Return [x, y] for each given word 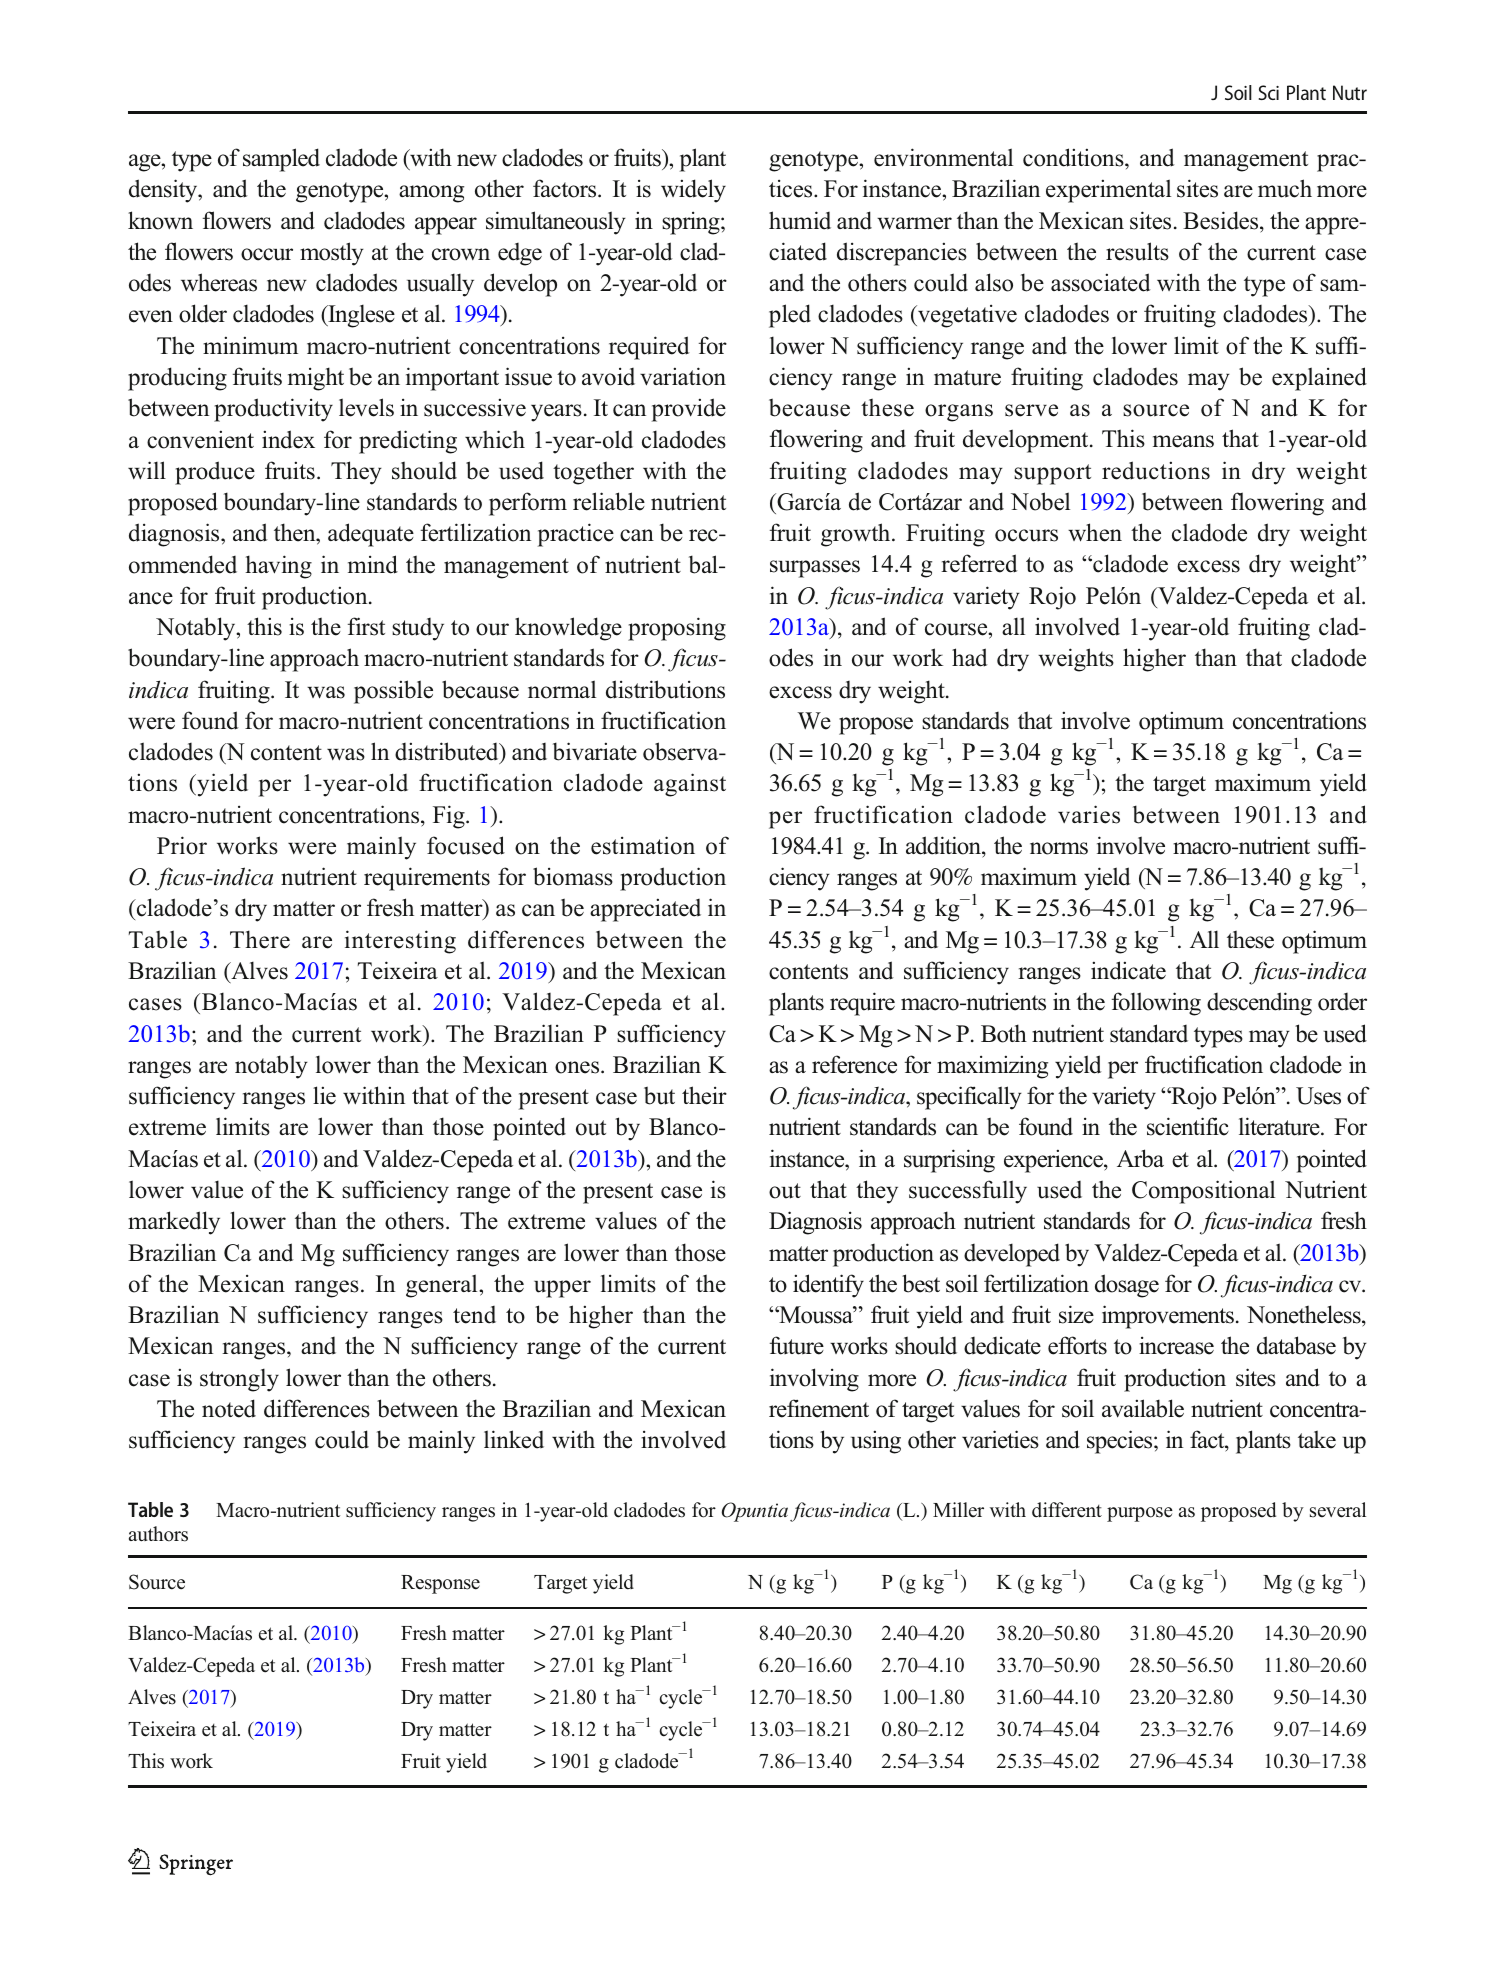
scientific [1188, 1126]
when [1095, 532]
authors [158, 1534]
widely [693, 191]
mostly [332, 254]
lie [324, 1095]
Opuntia [755, 1512]
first [366, 626]
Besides [1222, 220]
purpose [1140, 1514]
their [704, 1095]
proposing [677, 629]
